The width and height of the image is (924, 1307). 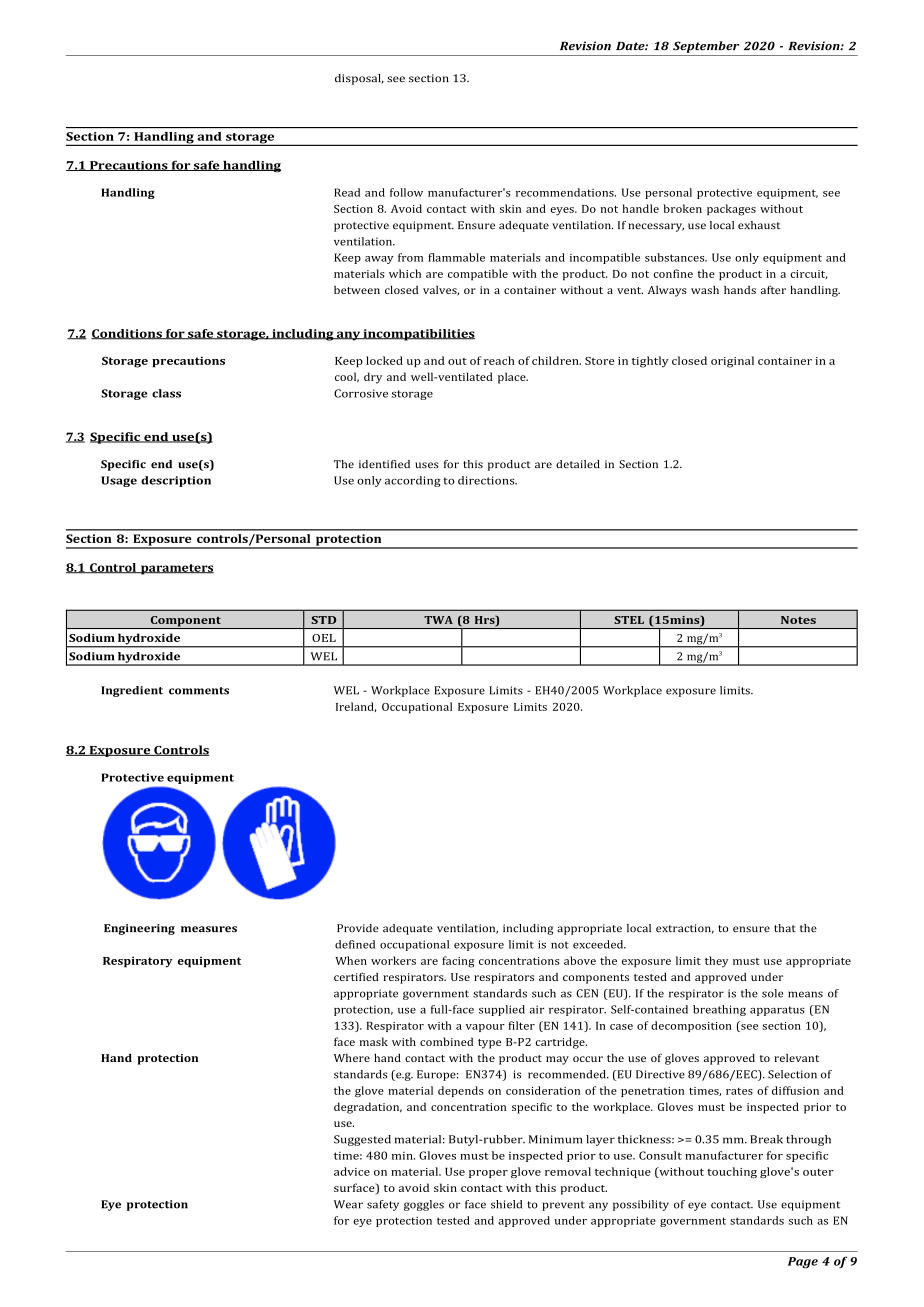 I want to click on description, so click(x=176, y=481).
